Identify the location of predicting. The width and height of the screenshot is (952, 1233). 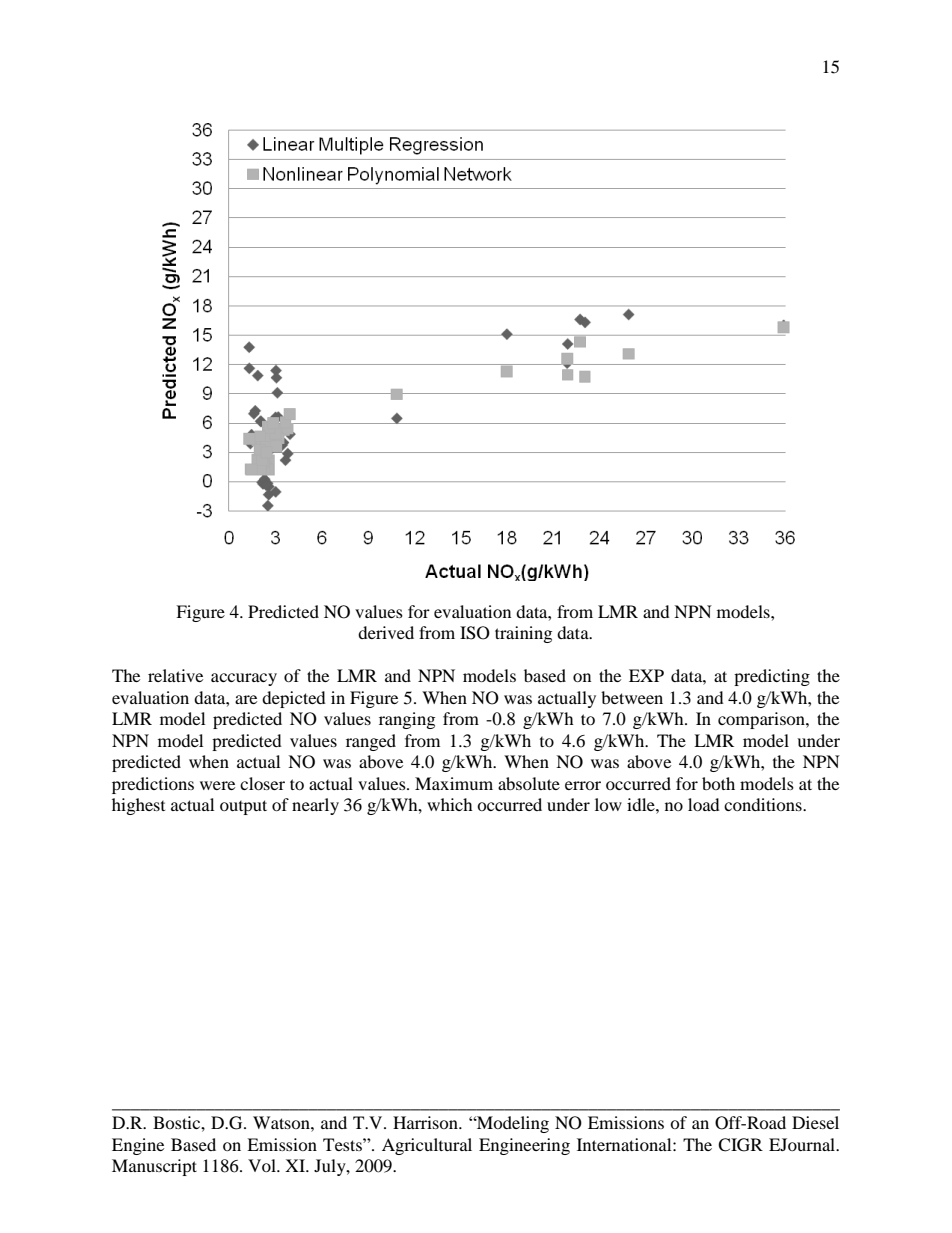
(772, 677).
